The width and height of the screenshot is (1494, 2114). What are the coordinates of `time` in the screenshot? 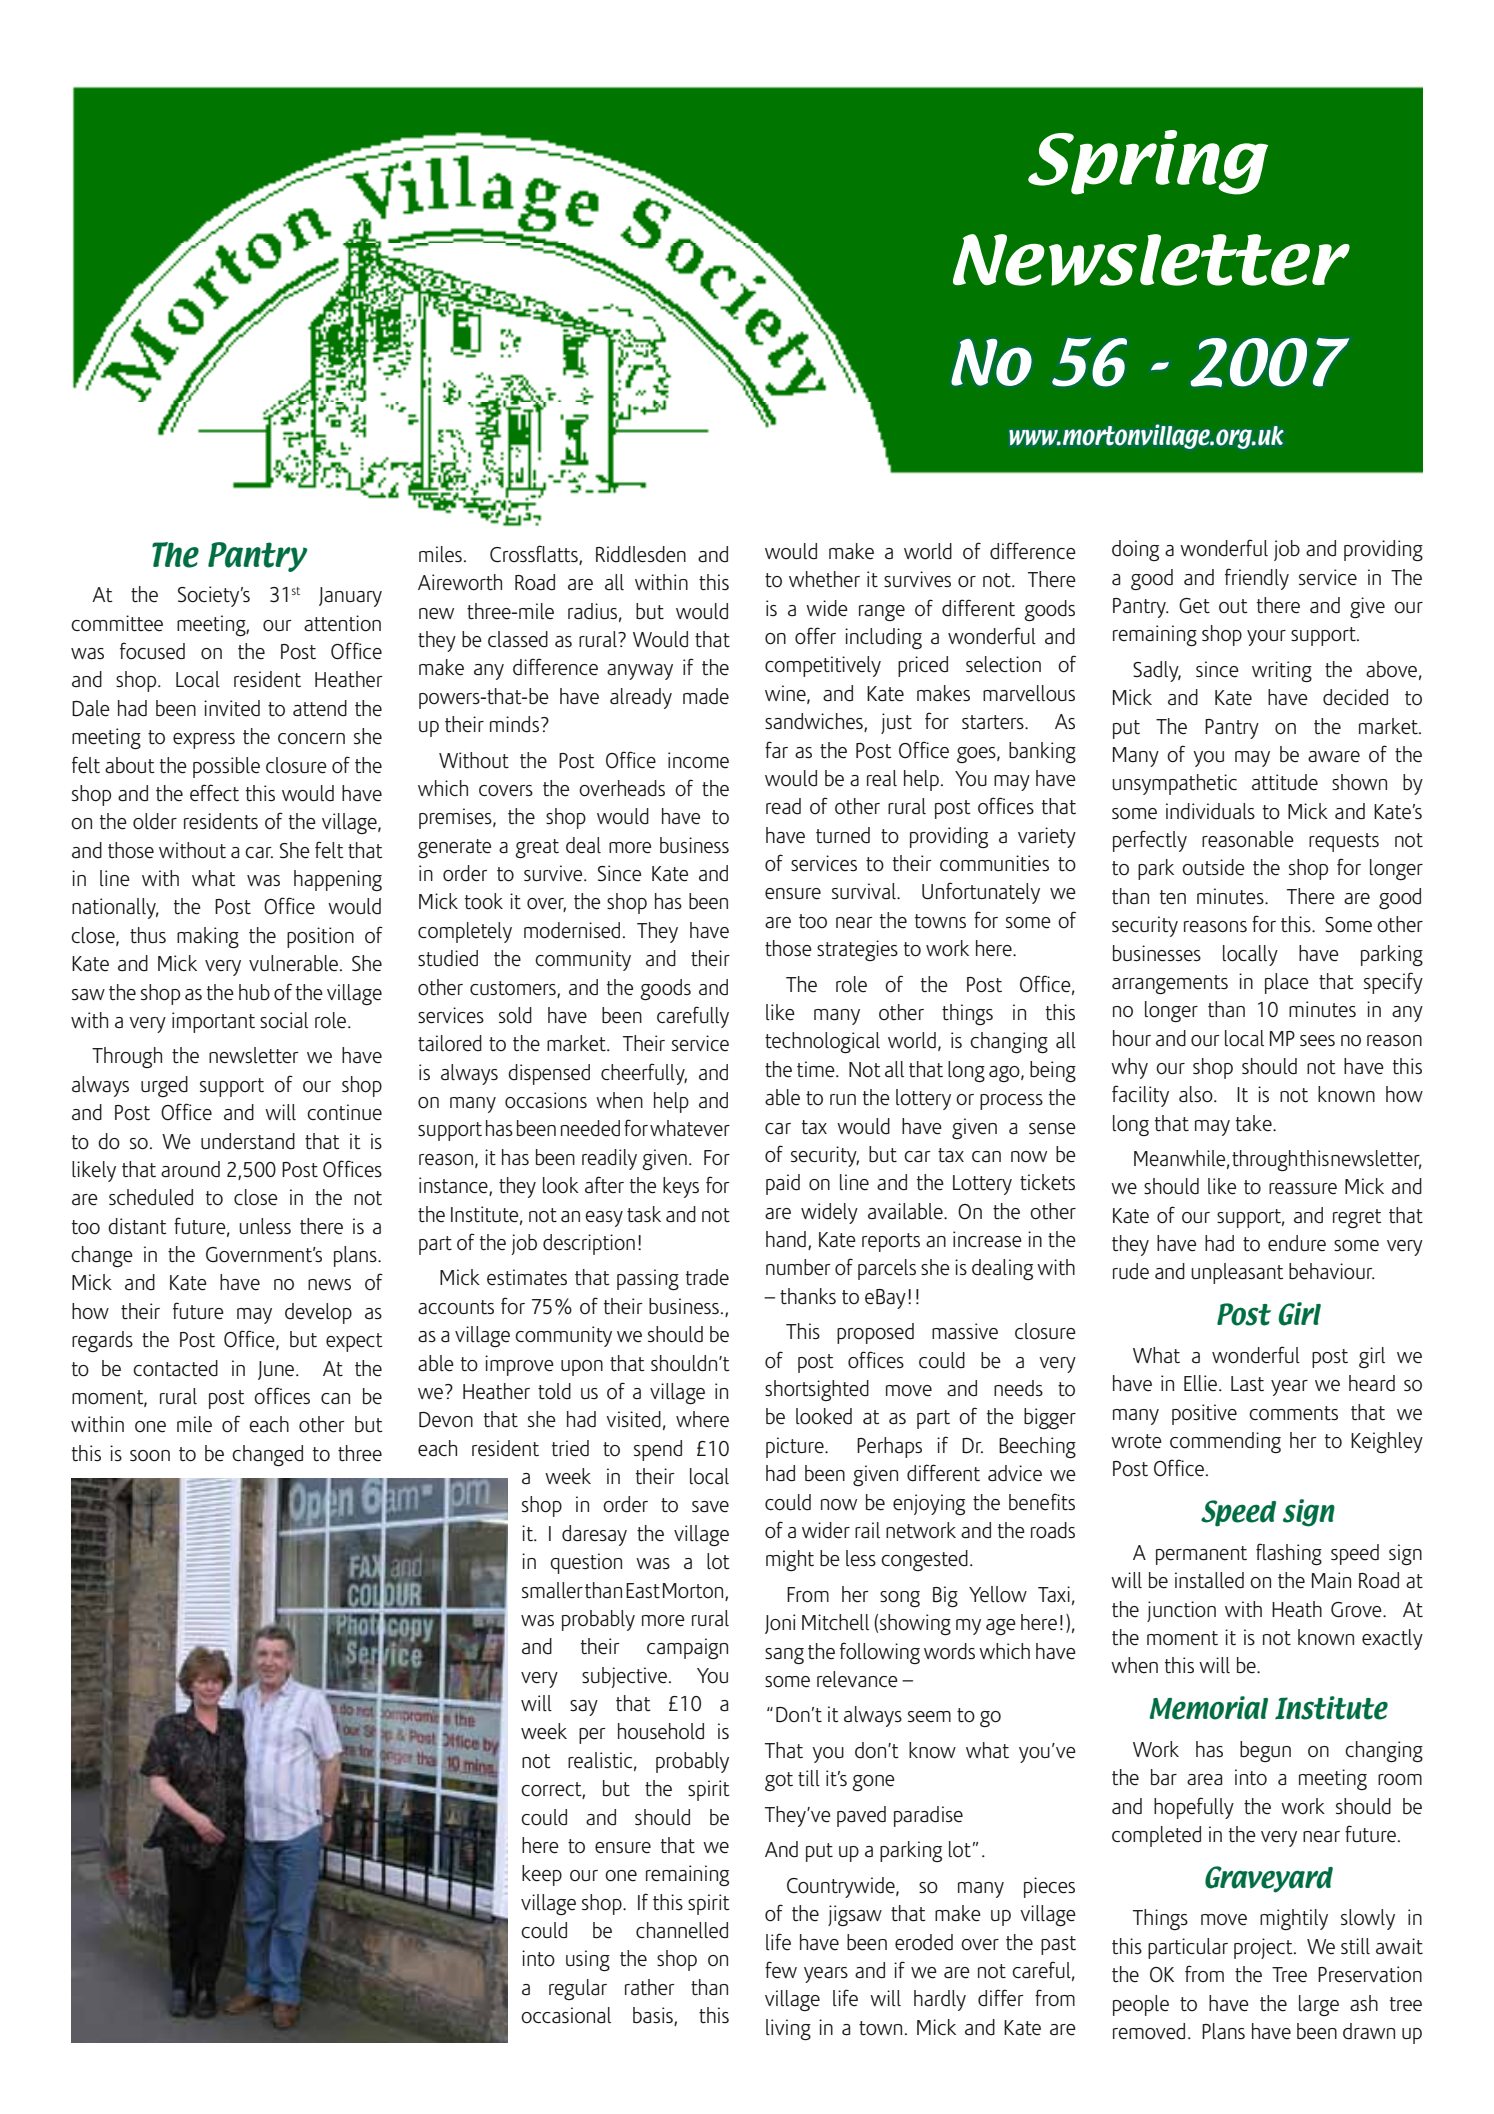 It's located at (817, 1069).
